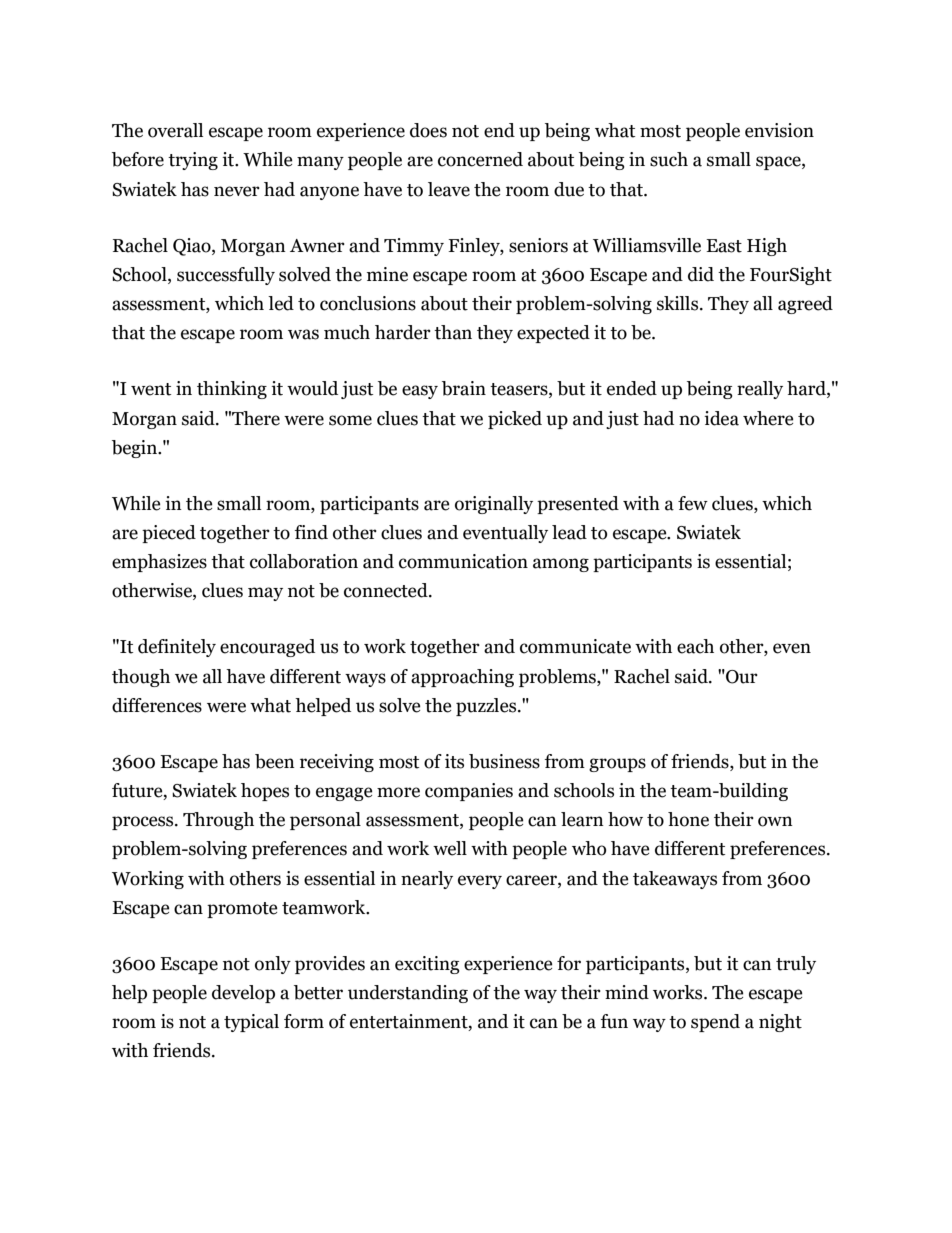 Image resolution: width=952 pixels, height=1233 pixels. What do you see at coordinates (469, 792) in the image?
I see `companies` at bounding box center [469, 792].
